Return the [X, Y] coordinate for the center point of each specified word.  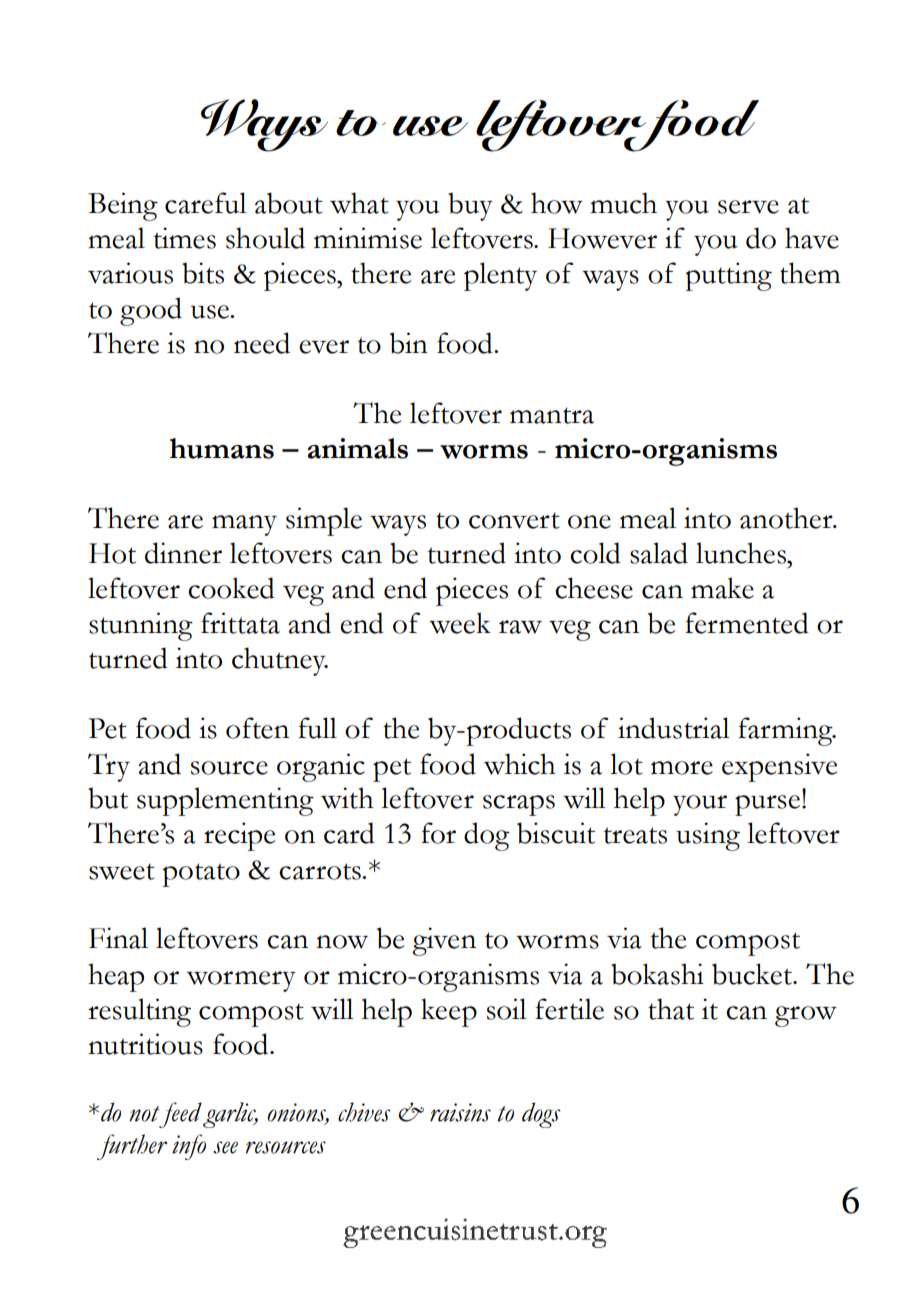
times [185, 238]
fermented [747, 623]
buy [470, 206]
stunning [141, 626]
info [189, 1147]
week [460, 623]
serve [748, 207]
